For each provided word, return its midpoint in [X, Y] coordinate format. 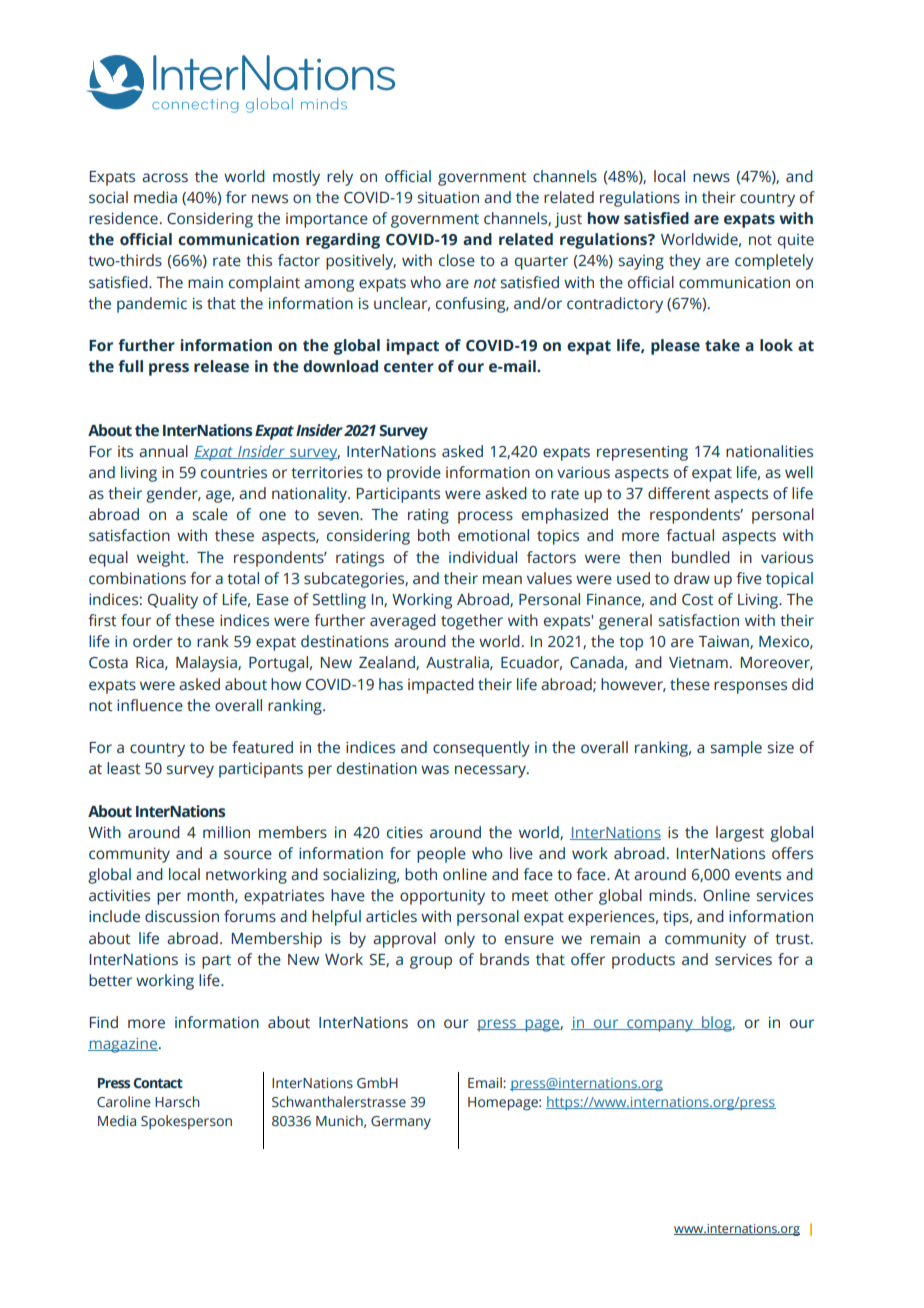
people [441, 855]
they [685, 262]
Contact [158, 1083]
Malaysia [207, 664]
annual [163, 451]
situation [448, 198]
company [660, 1025]
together [472, 622]
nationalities [769, 451]
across [165, 178]
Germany [401, 1123]
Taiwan [724, 642]
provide [414, 474]
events [758, 875]
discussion [182, 916]
